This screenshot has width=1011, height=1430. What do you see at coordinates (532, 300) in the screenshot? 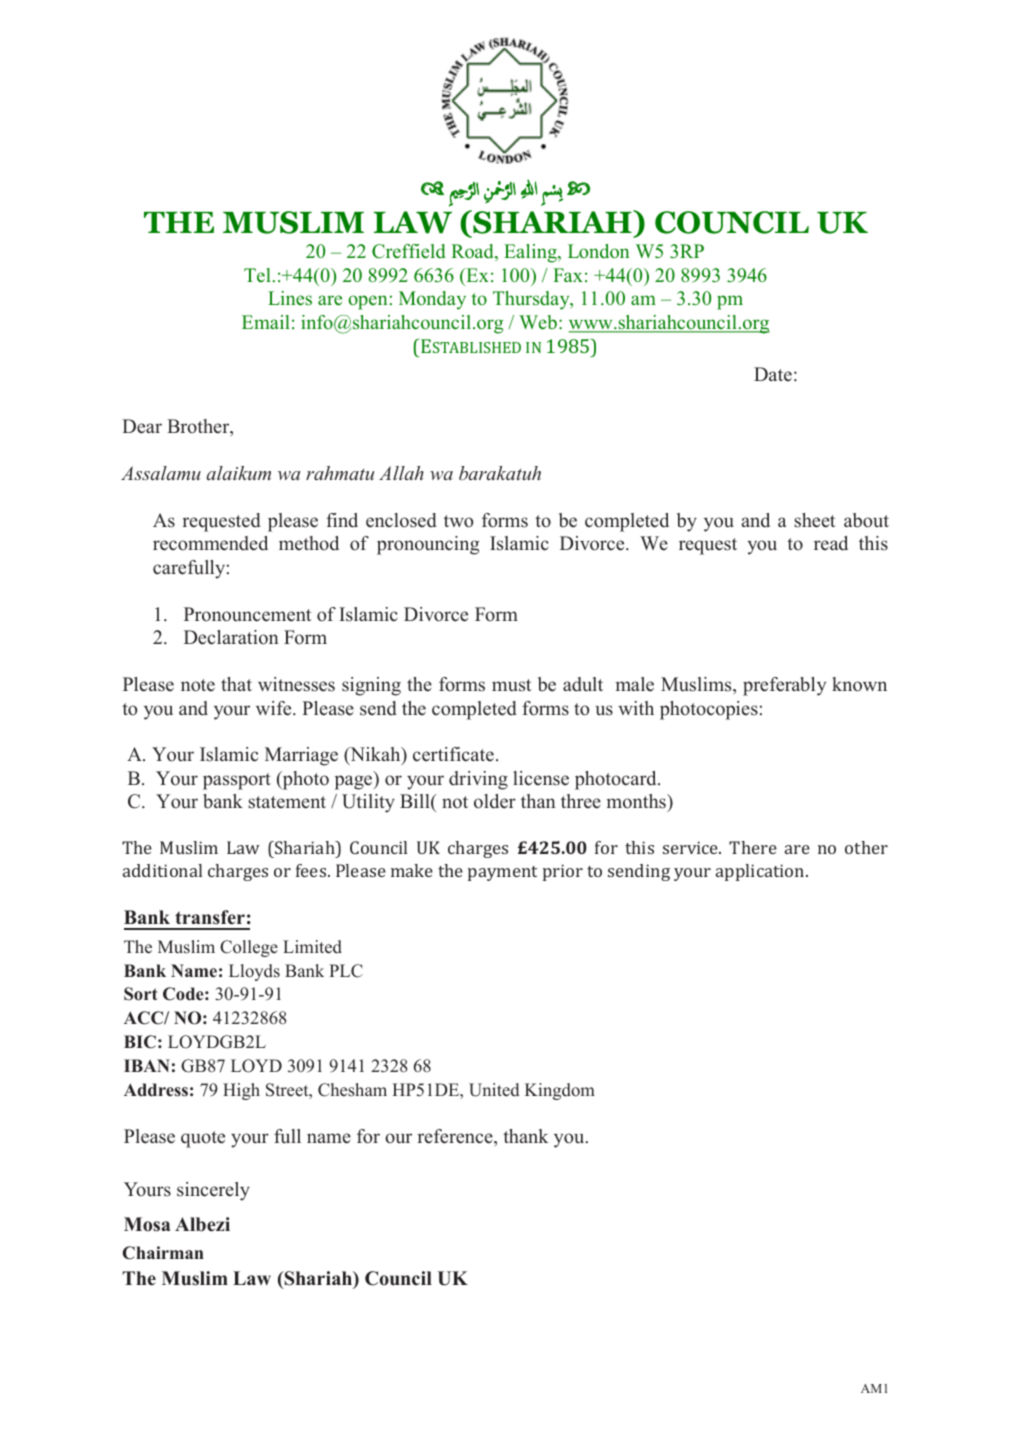
I see `Thursday` at bounding box center [532, 300].
